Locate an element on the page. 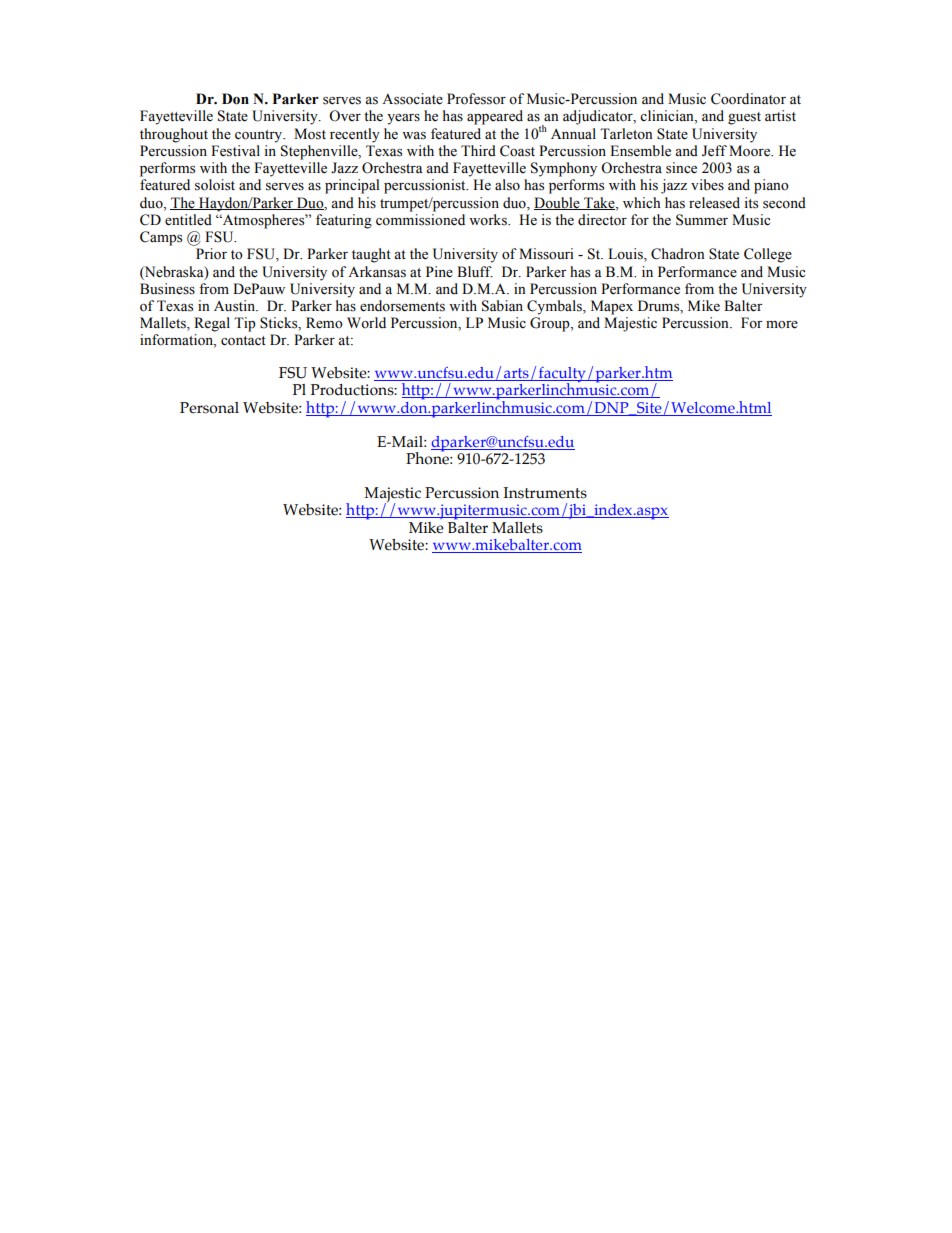 Image resolution: width=952 pixels, height=1233 pixels. Personal is located at coordinates (209, 408).
